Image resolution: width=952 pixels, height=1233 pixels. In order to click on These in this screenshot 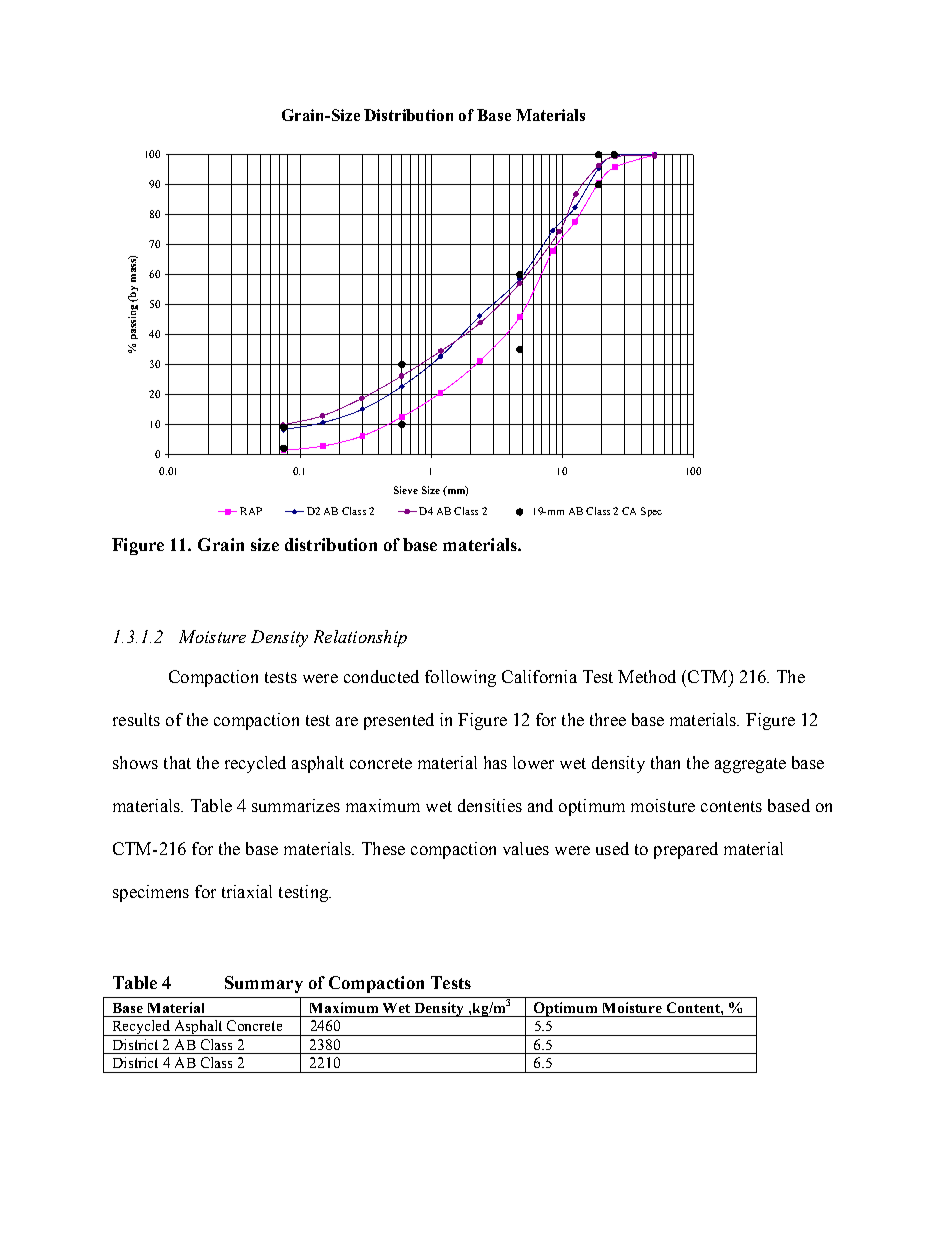, I will do `click(383, 848)`.
